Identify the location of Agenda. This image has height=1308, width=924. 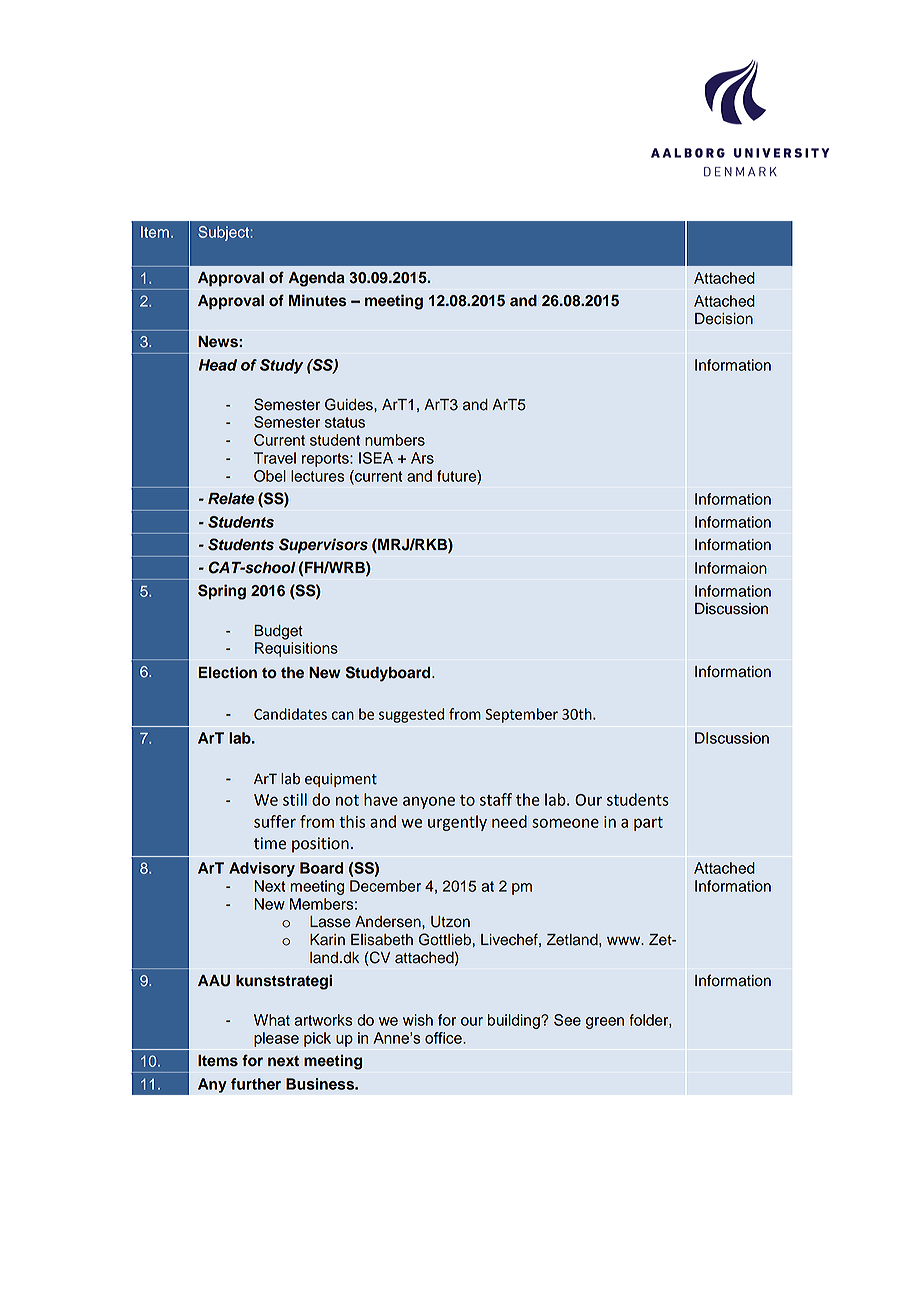
(316, 279).
